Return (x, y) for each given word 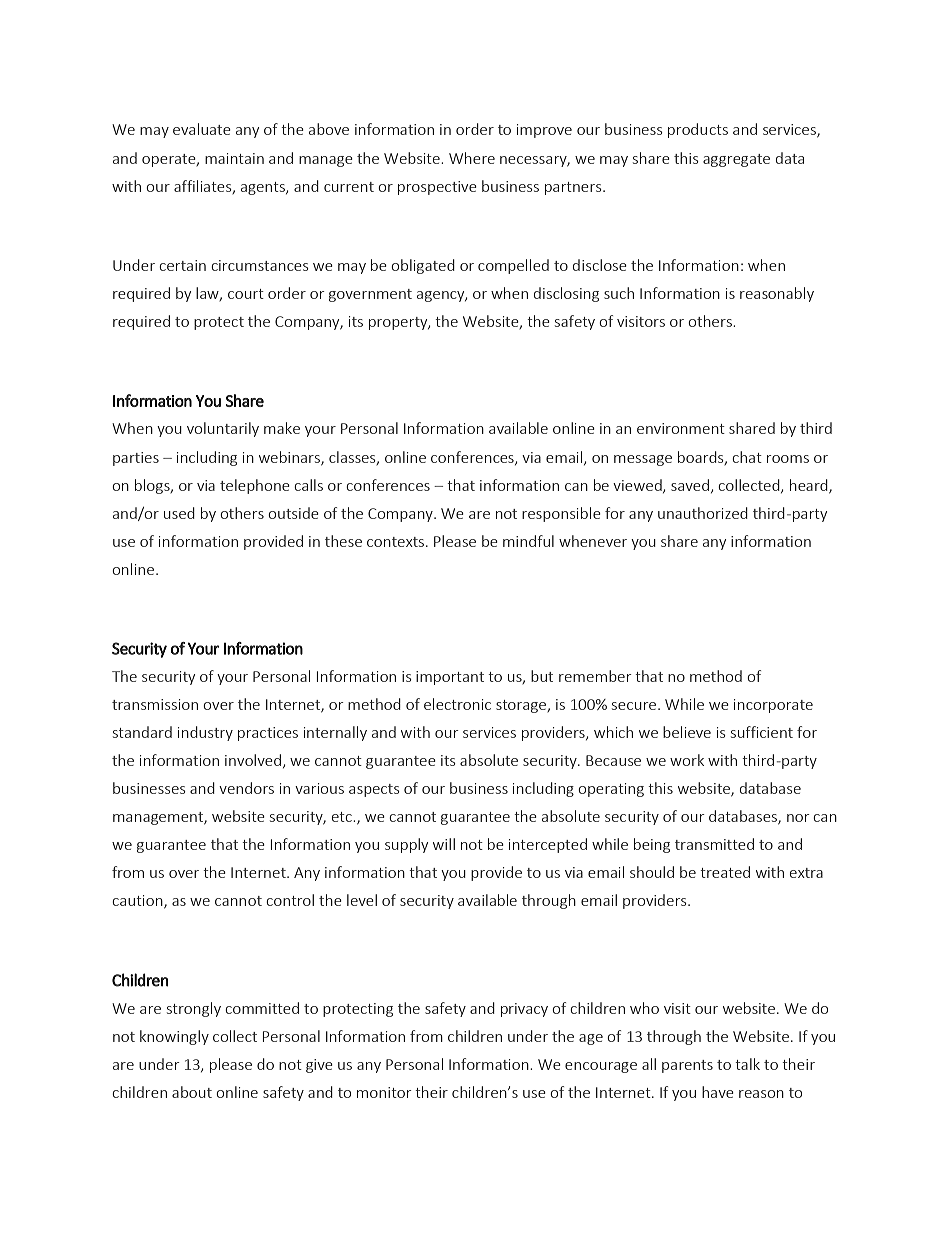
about (192, 1092)
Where (472, 158)
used (179, 513)
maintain (234, 158)
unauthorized (703, 513)
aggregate (736, 160)
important (450, 678)
